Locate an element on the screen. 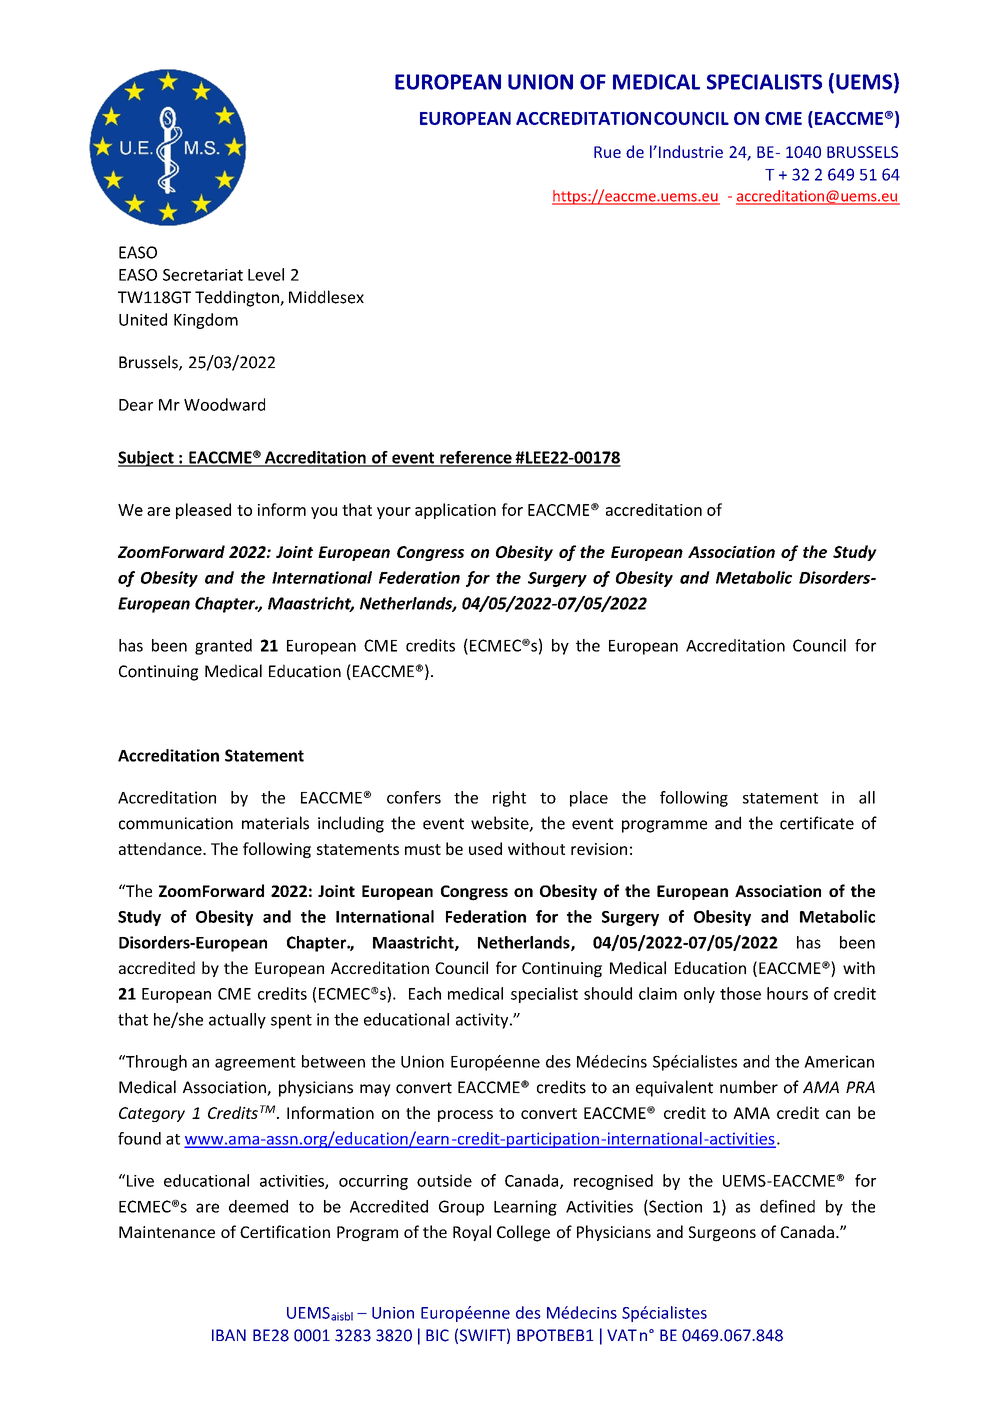  IBAN is located at coordinates (229, 1335).
